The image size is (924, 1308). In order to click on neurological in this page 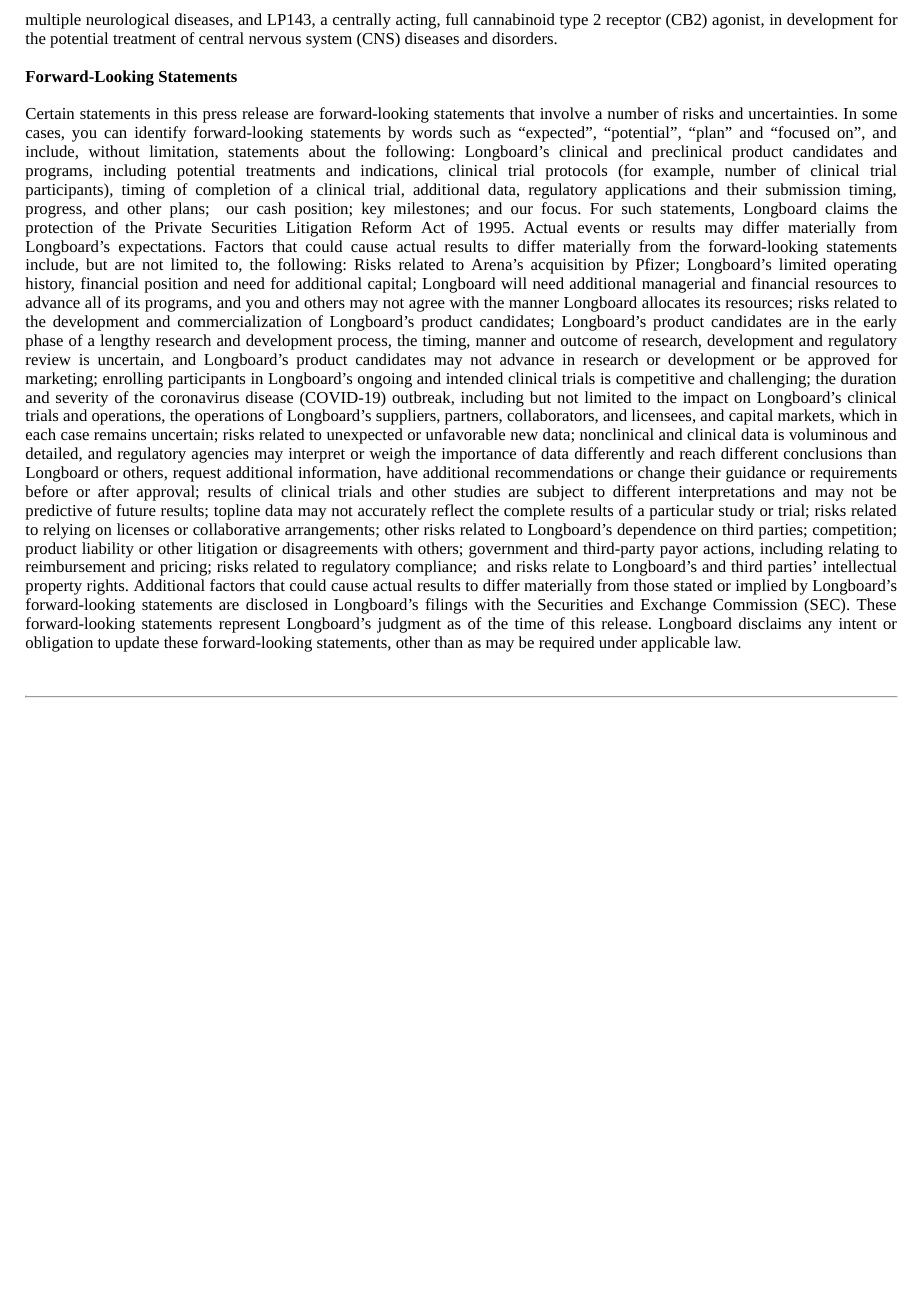, I will do `click(127, 21)`.
